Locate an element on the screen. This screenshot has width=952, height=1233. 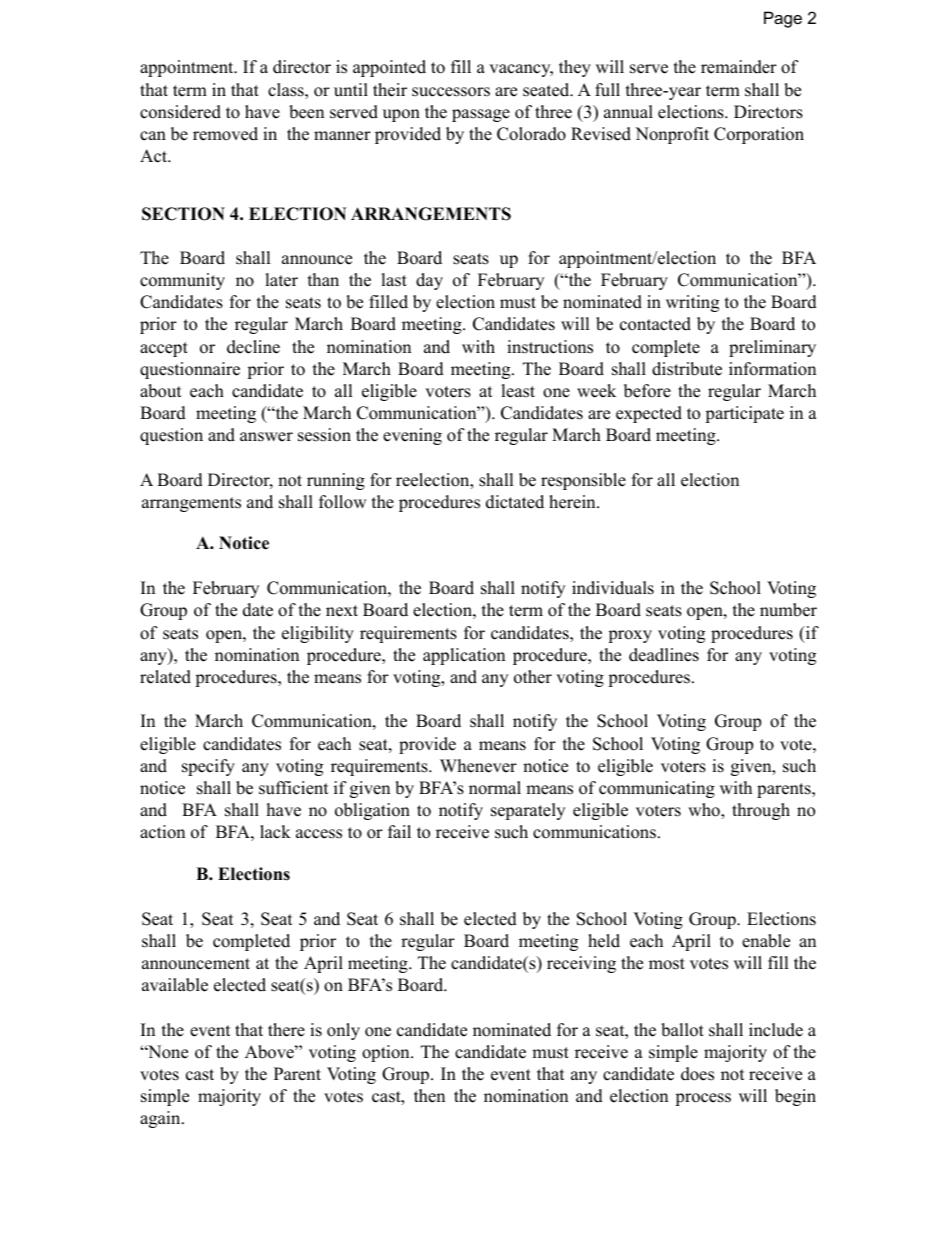
specify is located at coordinates (208, 767).
